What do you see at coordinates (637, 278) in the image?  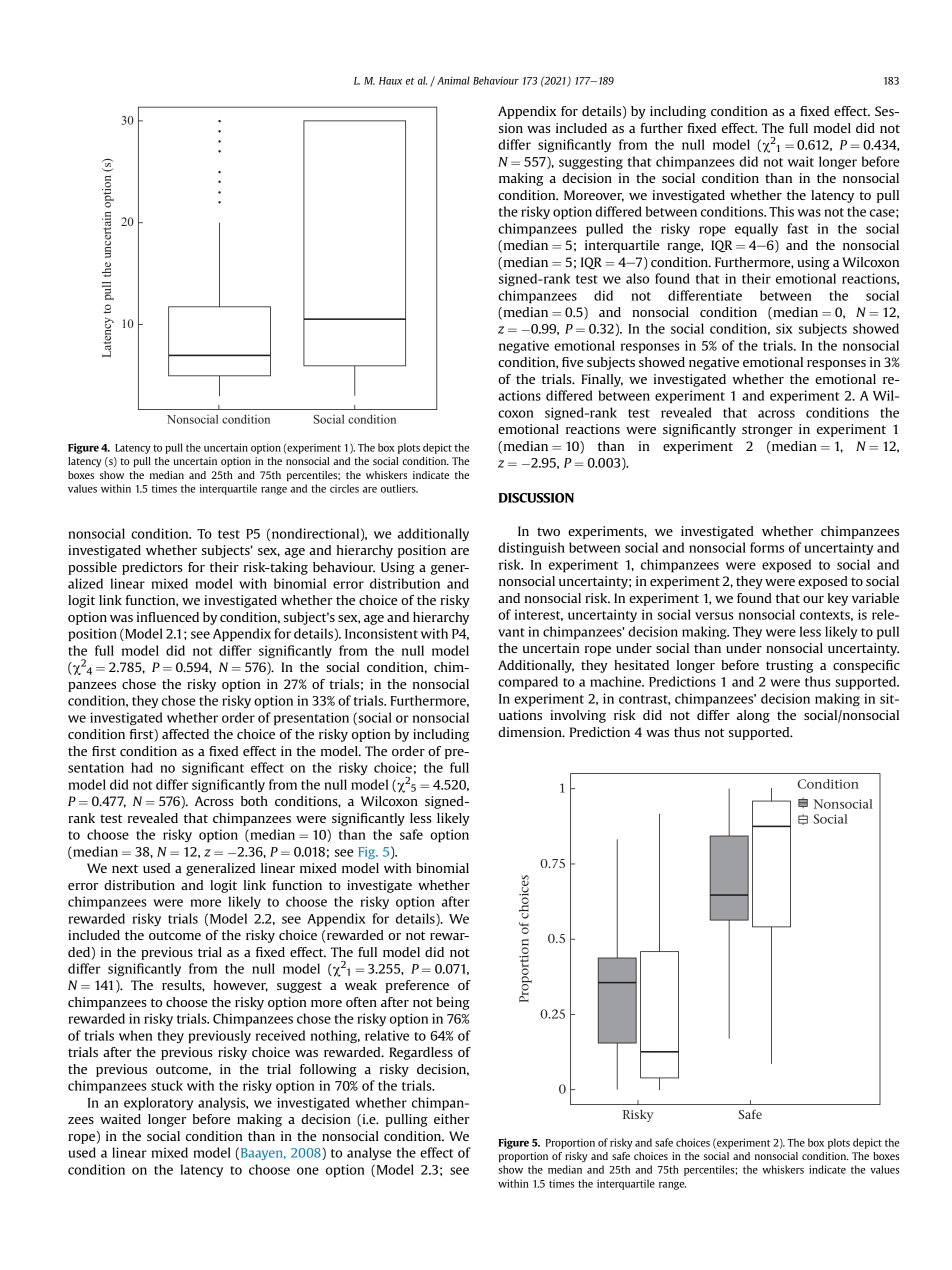 I see `also` at bounding box center [637, 278].
